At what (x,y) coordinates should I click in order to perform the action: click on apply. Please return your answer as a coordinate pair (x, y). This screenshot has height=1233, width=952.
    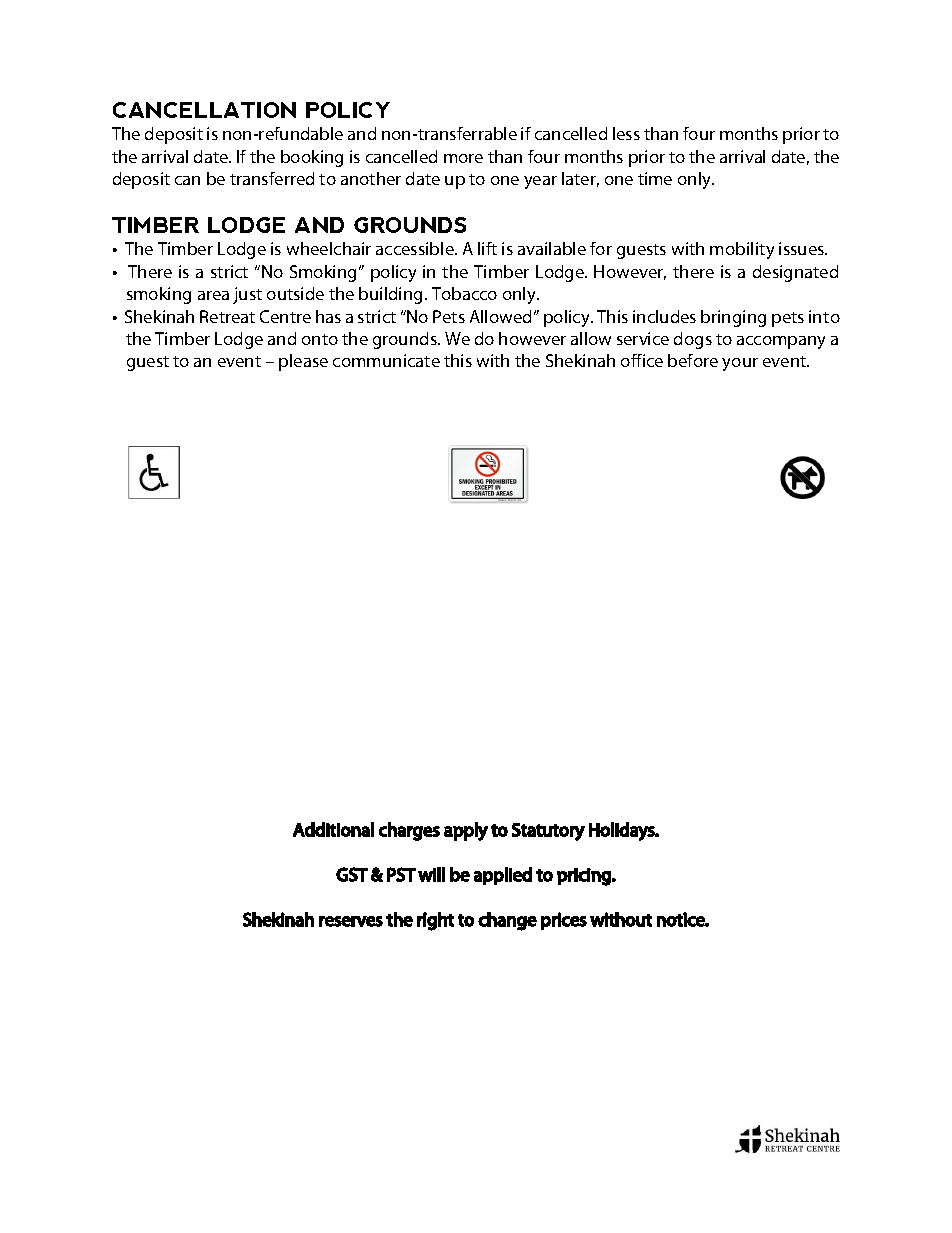
    Looking at the image, I should click on (466, 831).
